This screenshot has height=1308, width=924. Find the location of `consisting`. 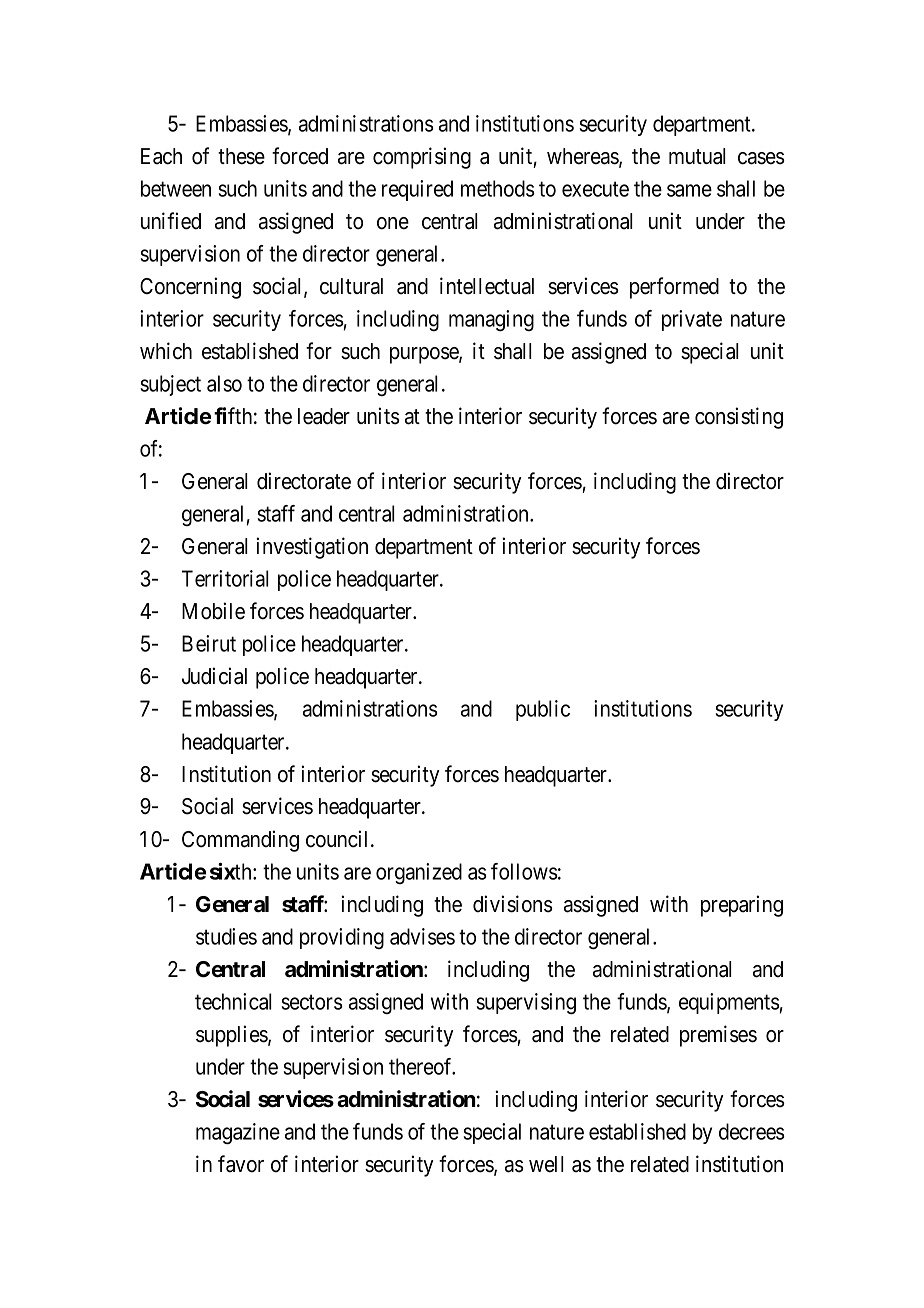

consisting is located at coordinates (739, 418).
